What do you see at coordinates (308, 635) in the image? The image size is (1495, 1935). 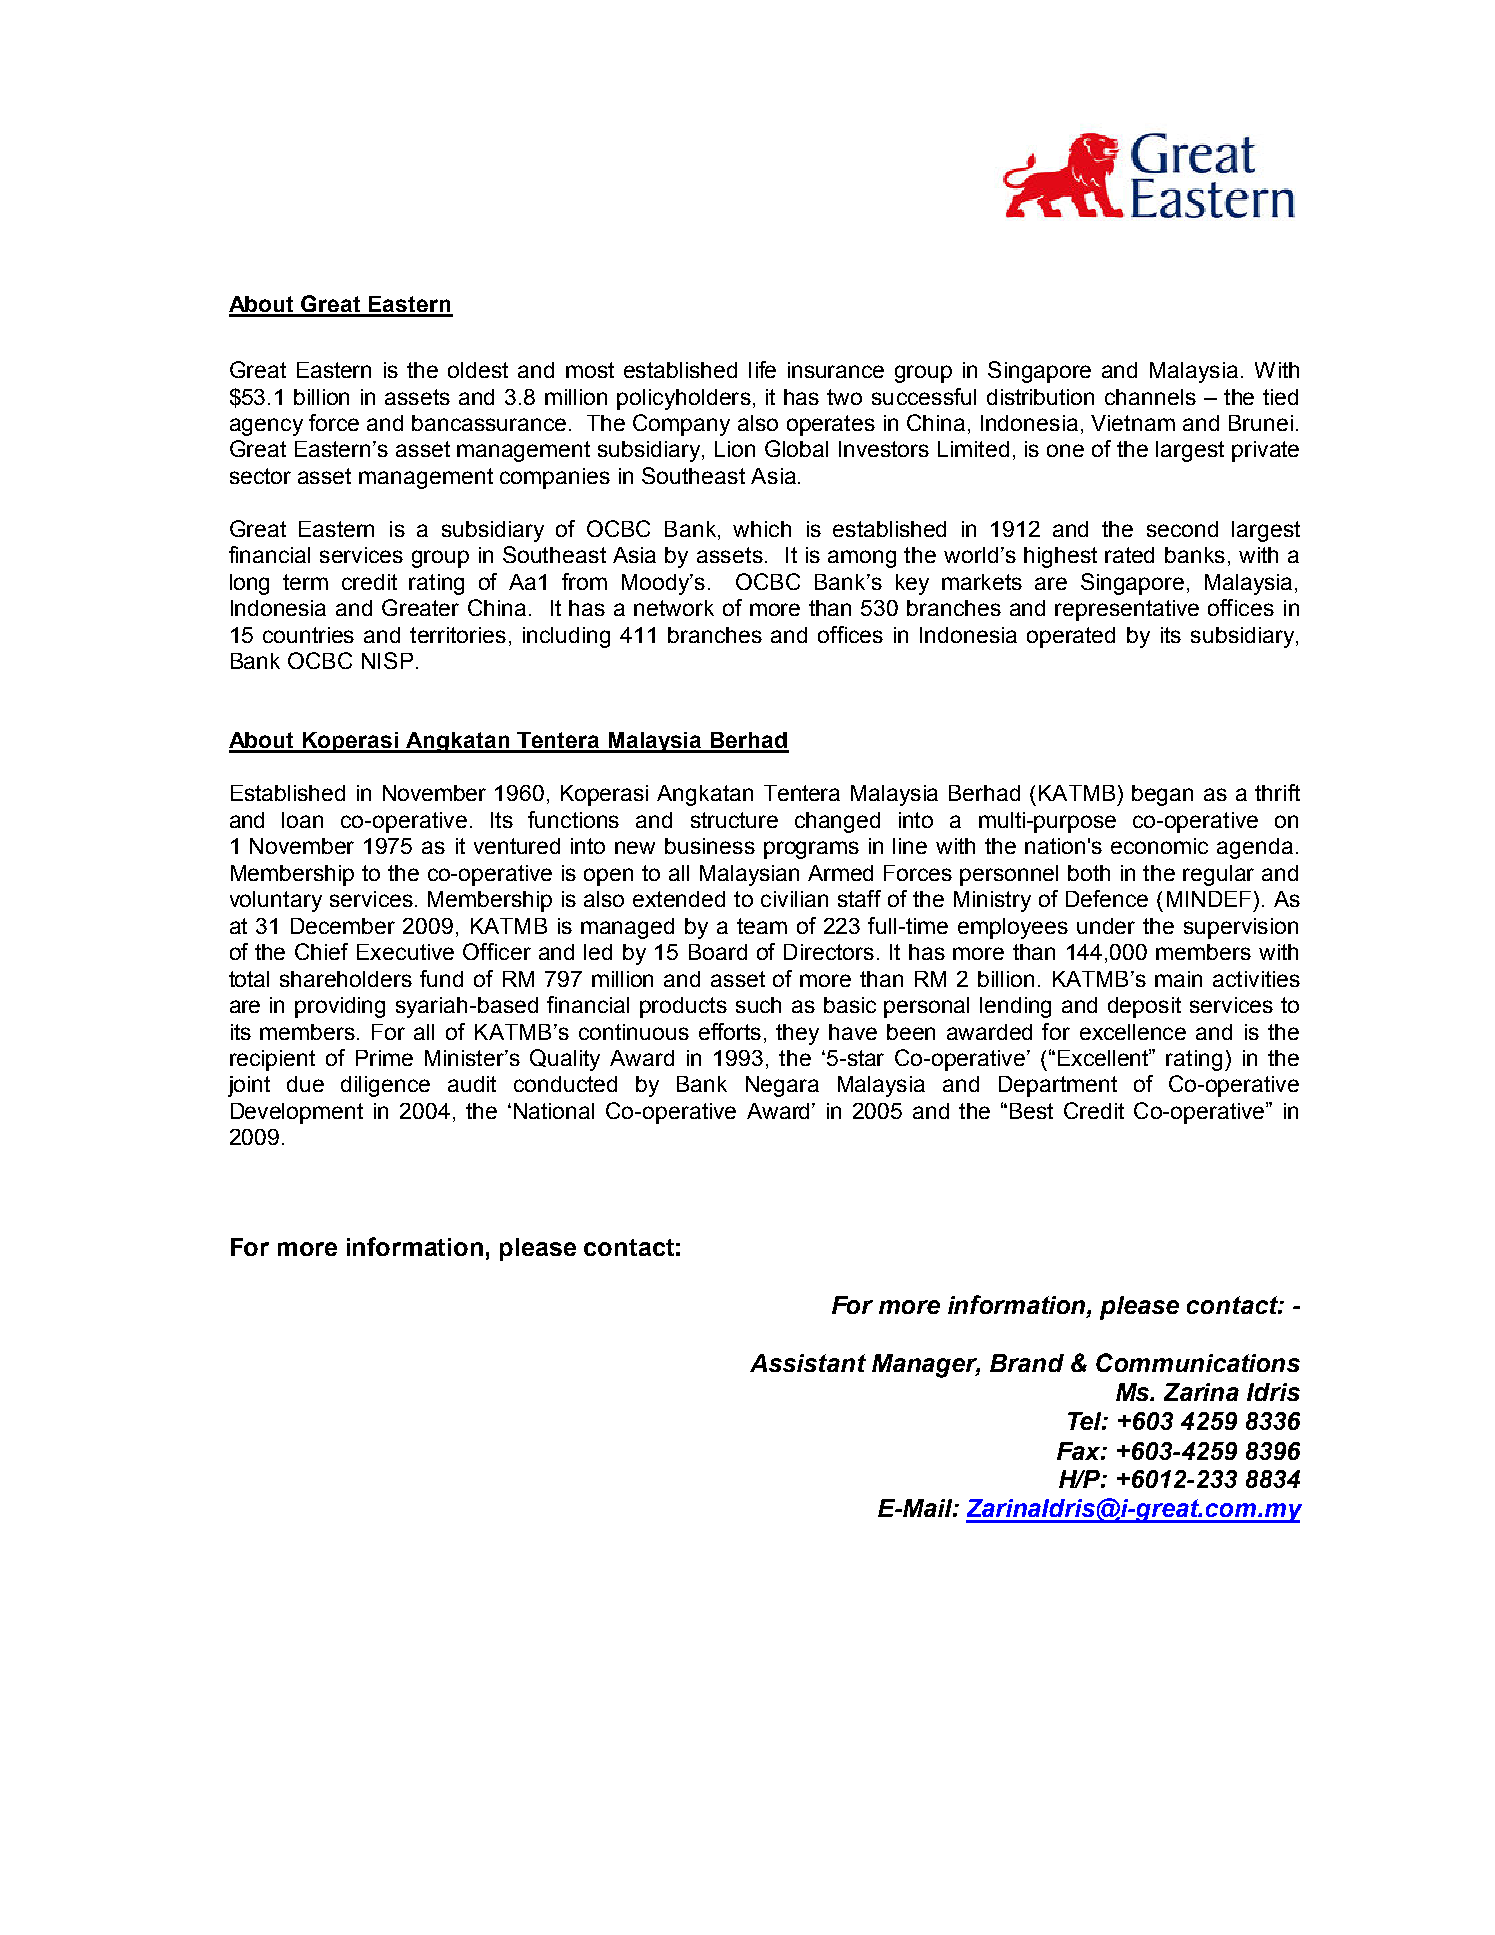 I see `countries` at bounding box center [308, 635].
